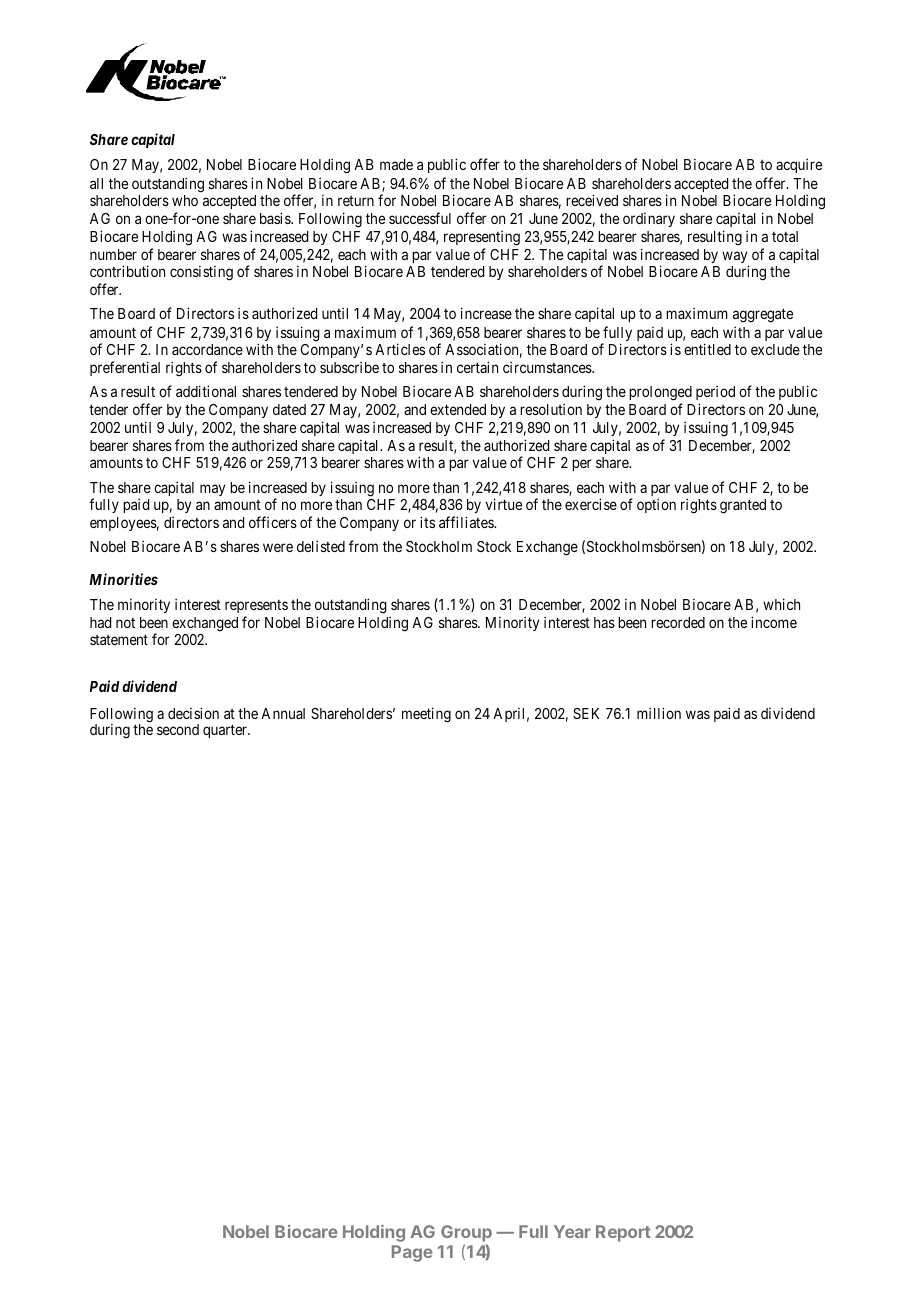 This screenshot has width=924, height=1307. I want to click on who, so click(185, 200).
